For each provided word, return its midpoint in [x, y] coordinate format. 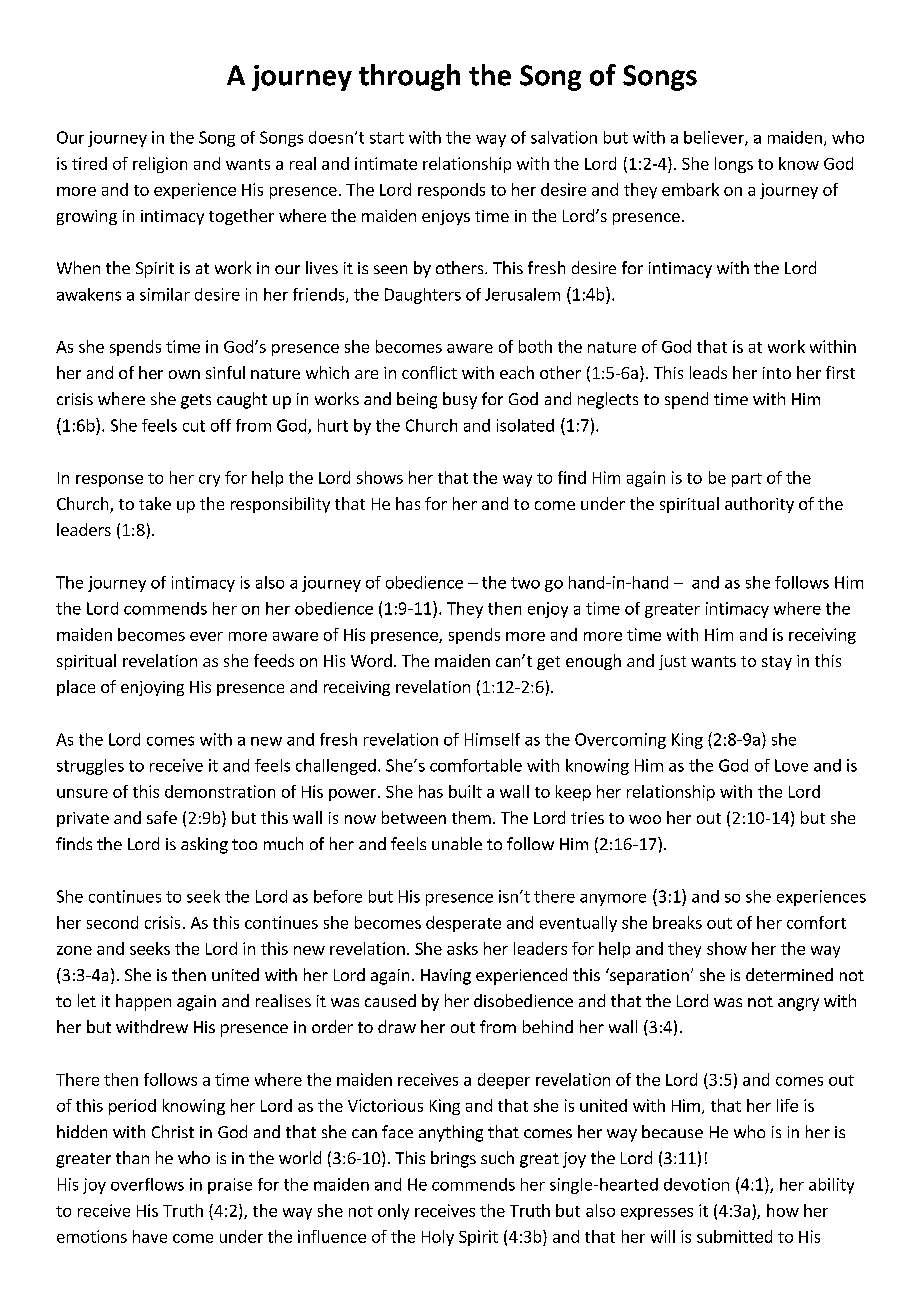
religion [160, 165]
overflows [147, 1184]
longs [734, 165]
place [76, 688]
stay [777, 663]
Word [371, 660]
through [409, 77]
